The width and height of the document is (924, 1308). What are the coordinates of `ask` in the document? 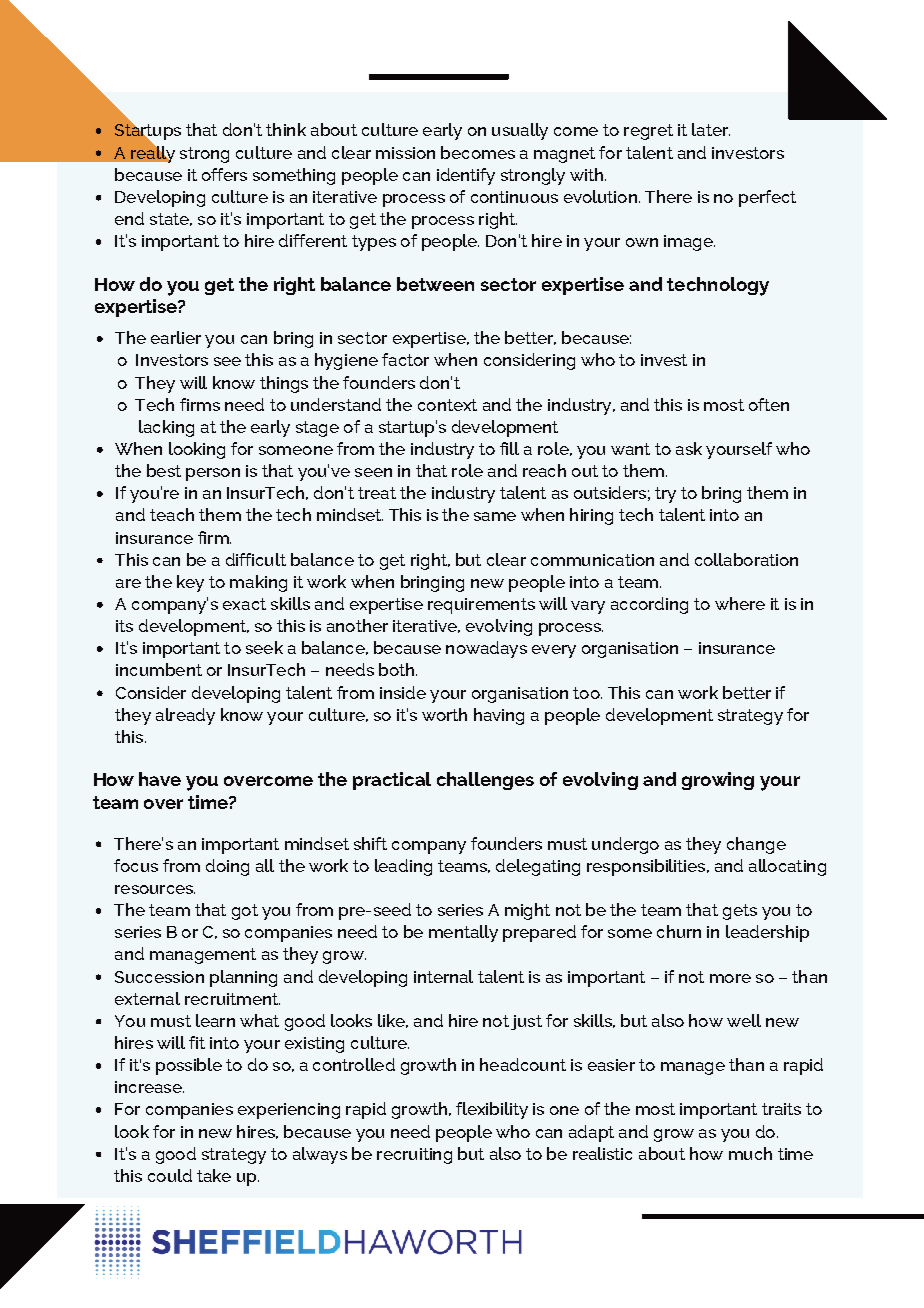 It's located at (689, 448).
